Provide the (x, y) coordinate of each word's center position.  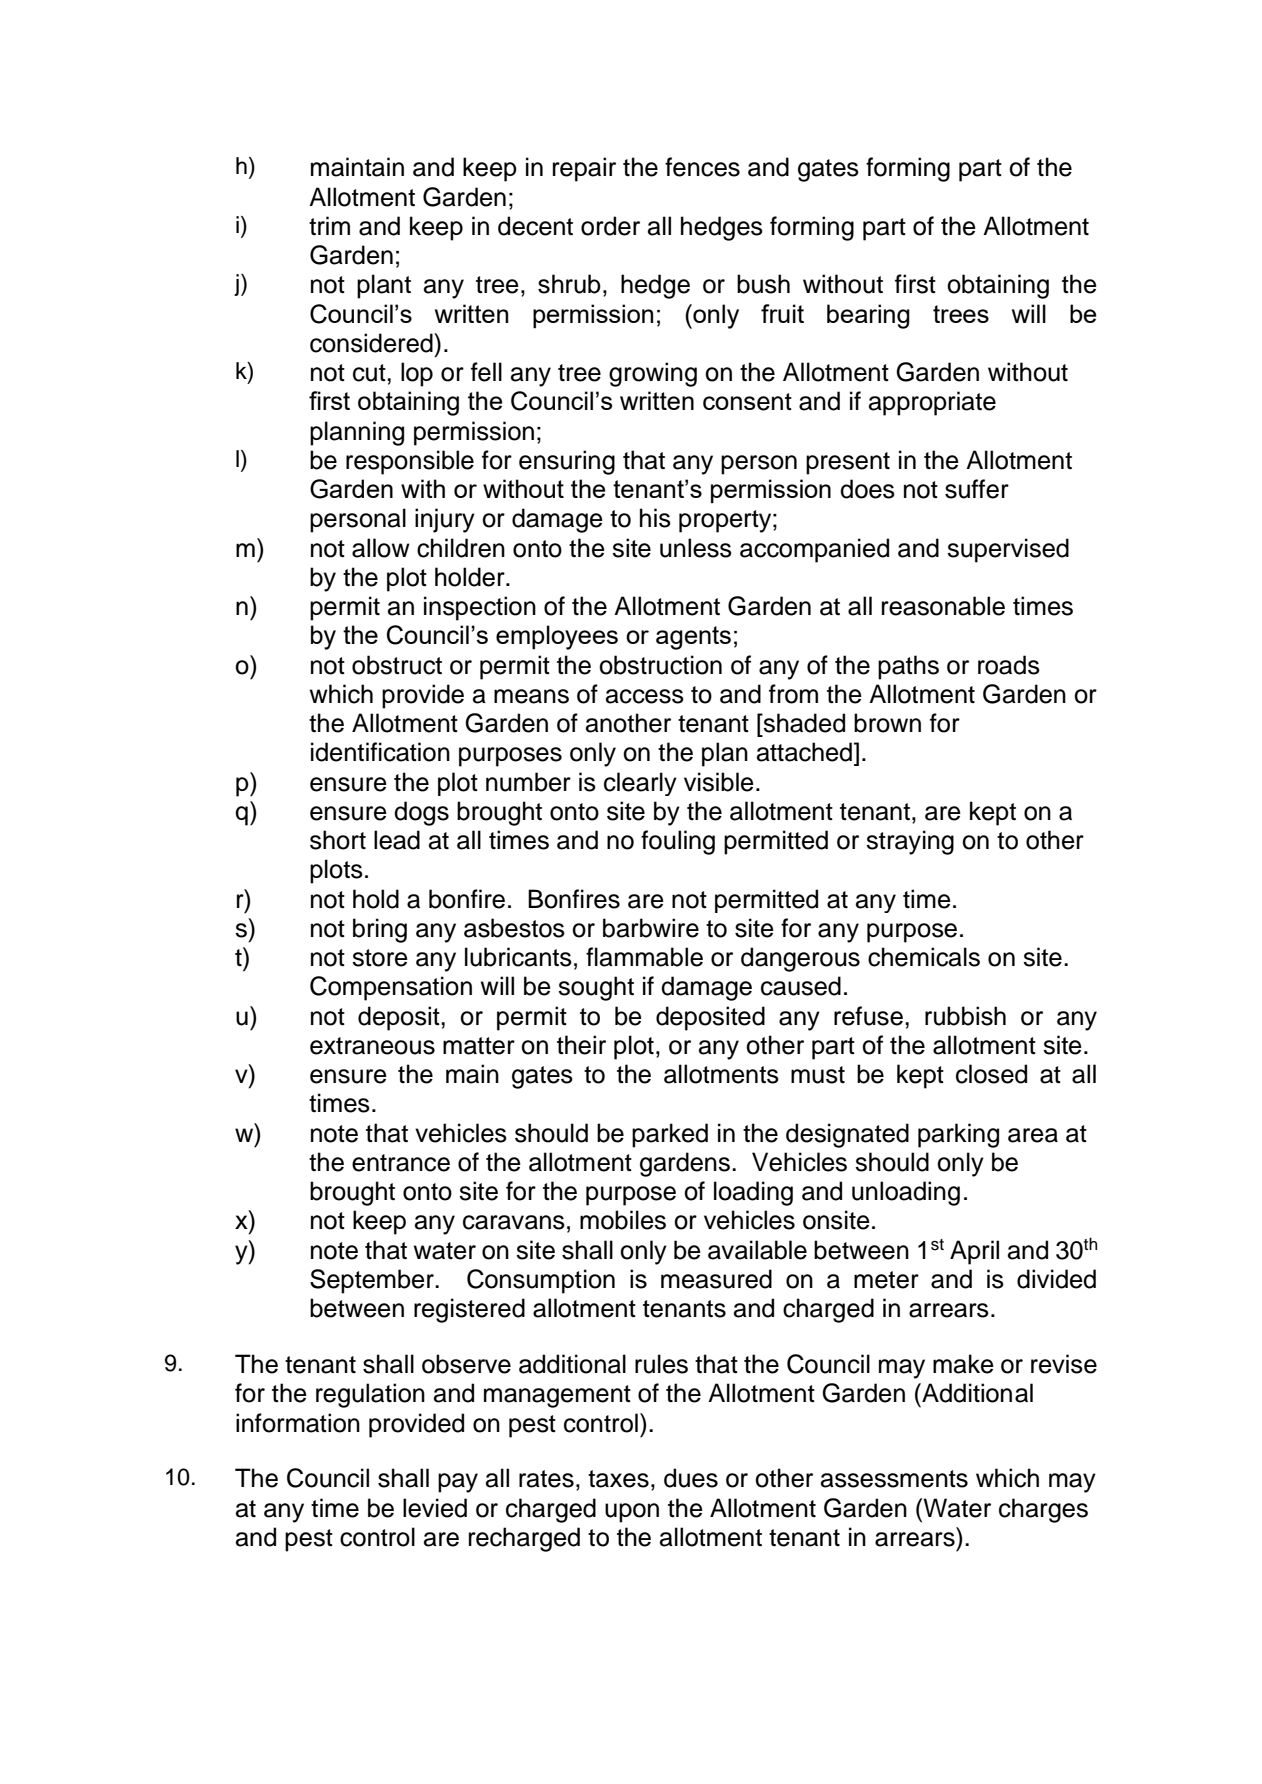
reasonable (943, 606)
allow (381, 548)
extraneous (372, 1046)
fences (702, 167)
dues (691, 1478)
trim (329, 225)
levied (435, 1508)
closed (991, 1074)
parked (670, 1135)
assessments (894, 1479)
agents (693, 638)
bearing (868, 316)
